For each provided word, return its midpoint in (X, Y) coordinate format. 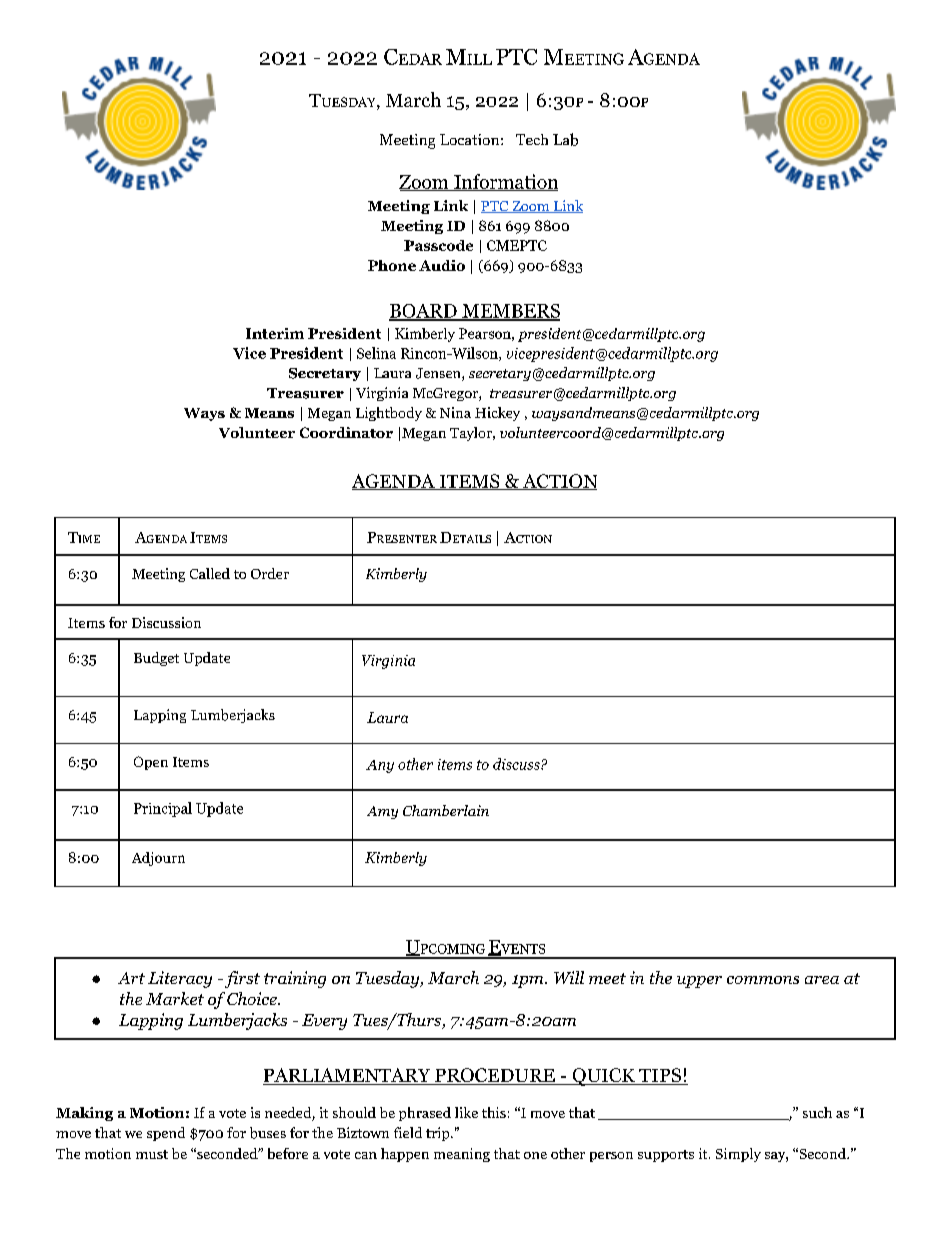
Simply (738, 1155)
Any (380, 766)
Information (505, 182)
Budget (156, 659)
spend (166, 1134)
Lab (565, 139)
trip (439, 1134)
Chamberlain (446, 810)
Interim (275, 333)
